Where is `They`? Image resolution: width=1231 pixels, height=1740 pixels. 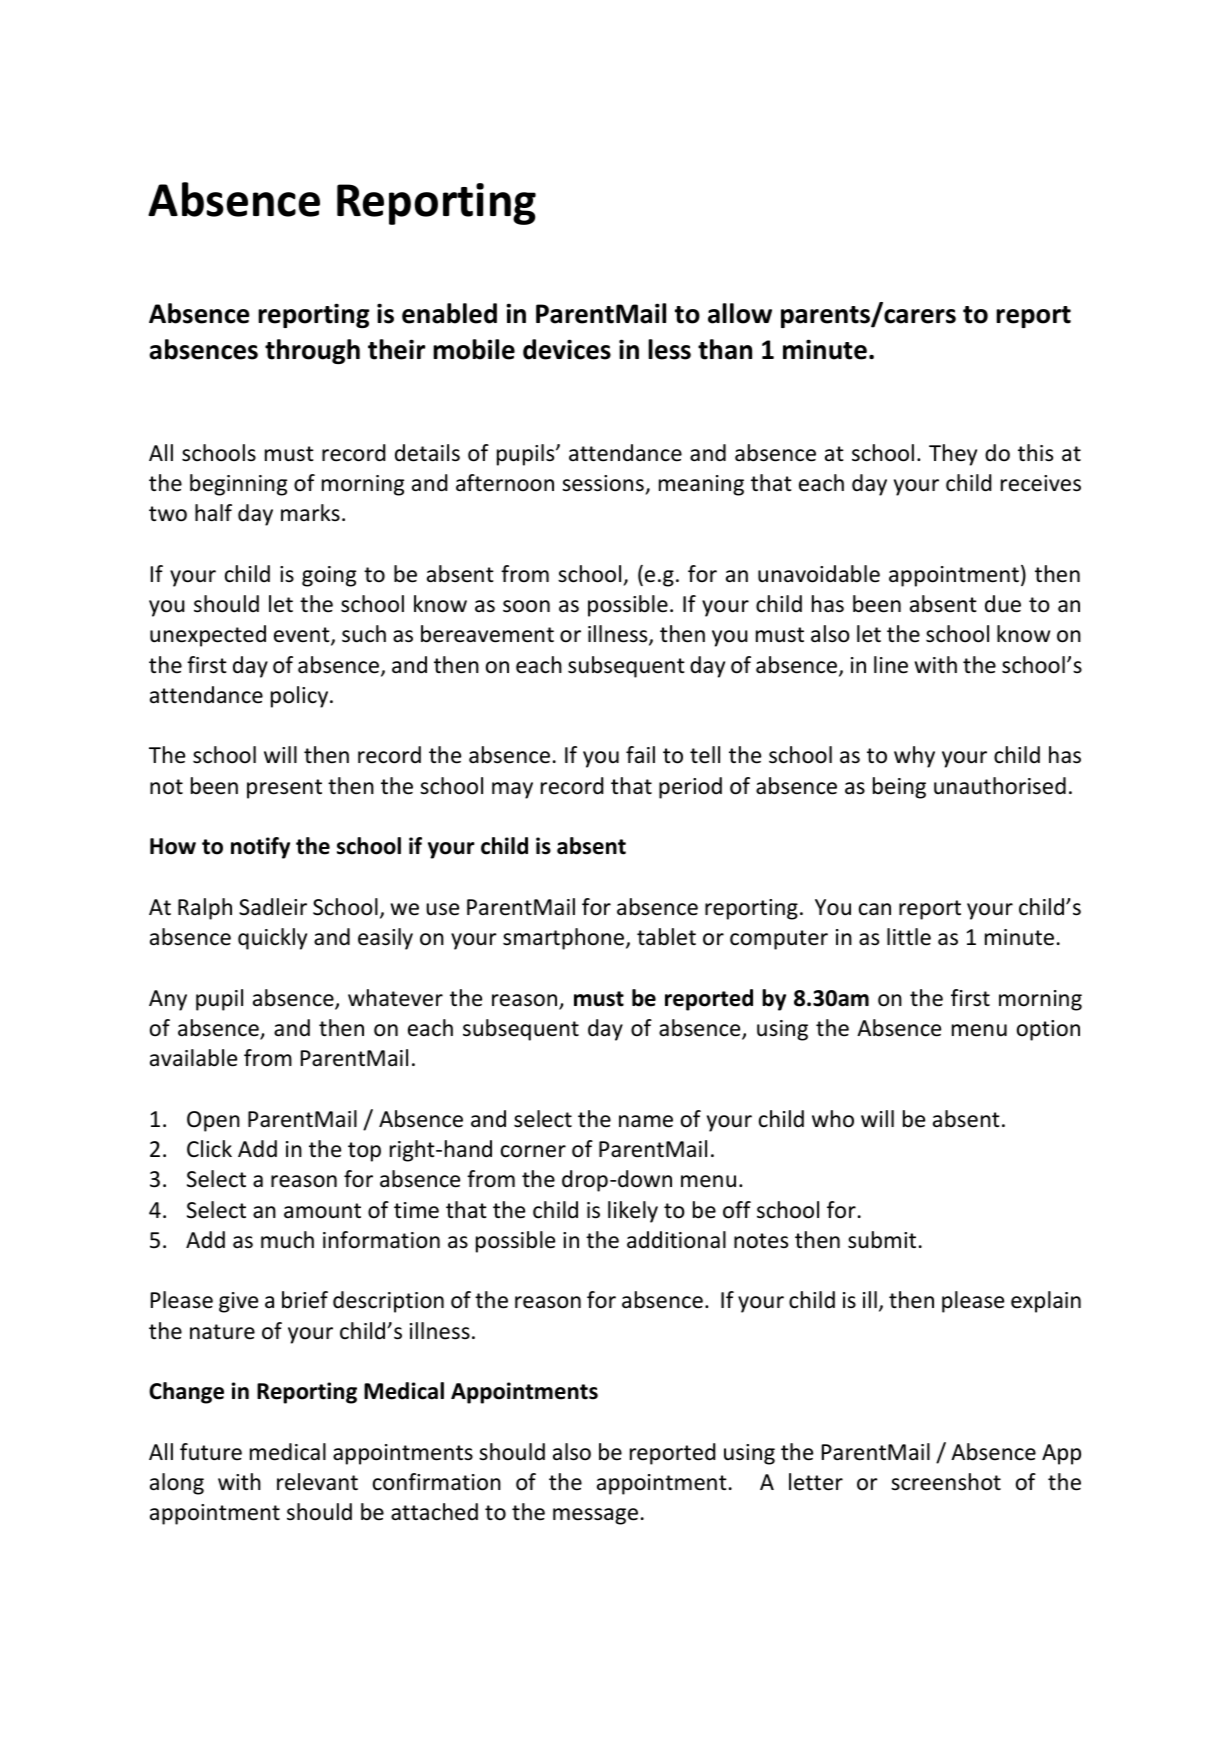
They is located at coordinates (953, 455).
